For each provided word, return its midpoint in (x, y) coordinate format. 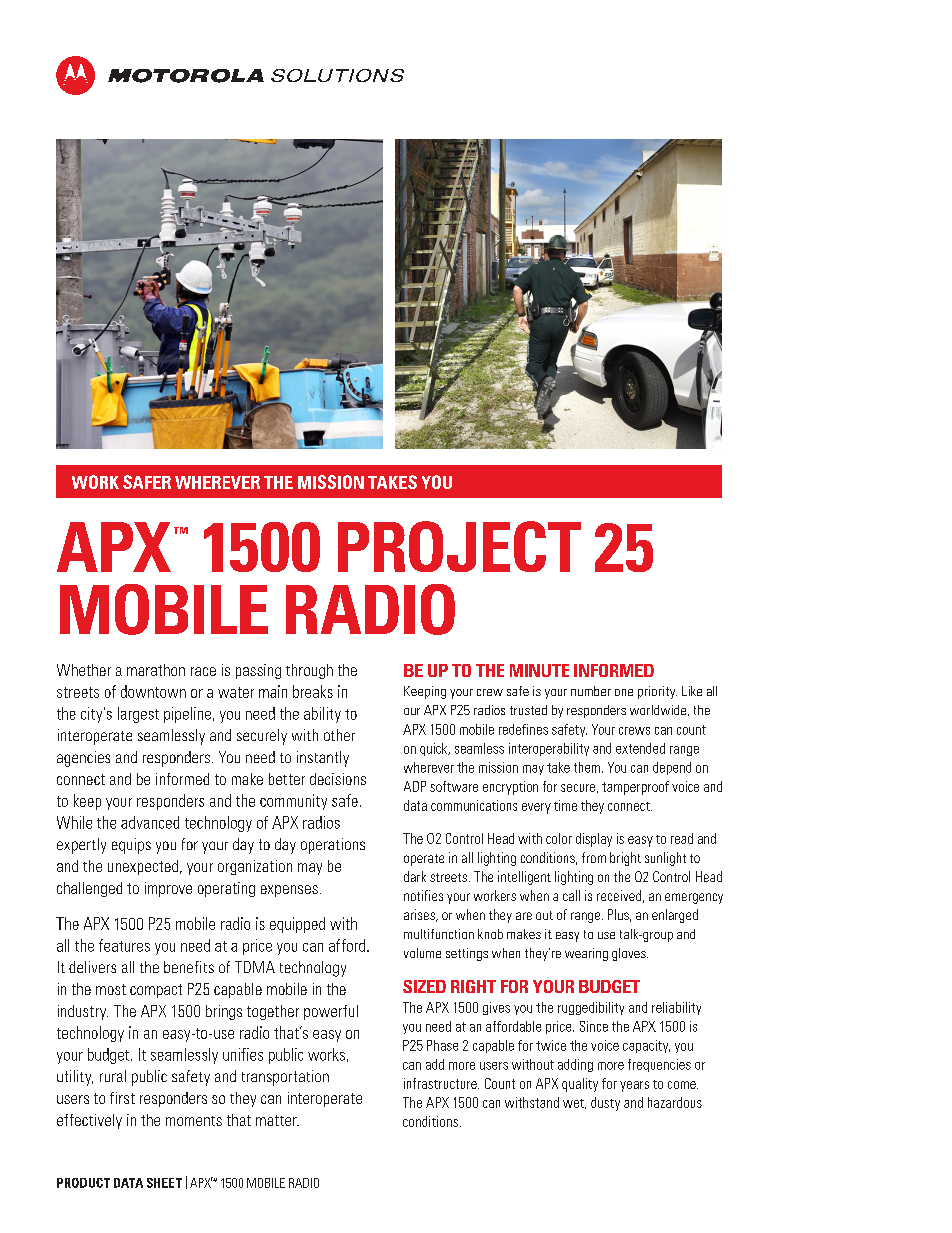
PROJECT (459, 546)
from (594, 857)
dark (415, 876)
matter (277, 1120)
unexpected (144, 867)
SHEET (164, 1183)
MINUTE (539, 670)
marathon (156, 670)
